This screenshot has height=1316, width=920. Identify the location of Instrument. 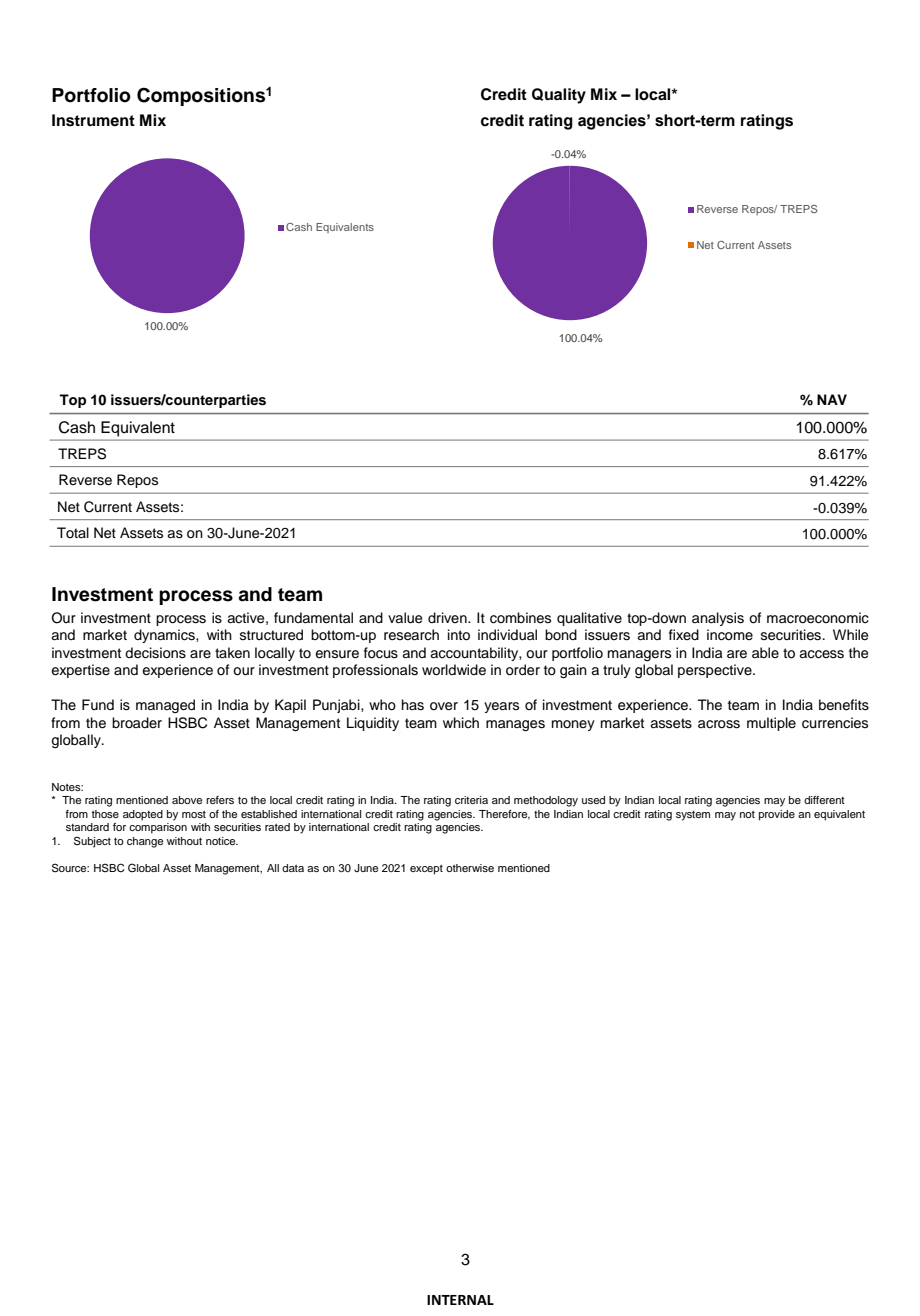
(93, 120).
